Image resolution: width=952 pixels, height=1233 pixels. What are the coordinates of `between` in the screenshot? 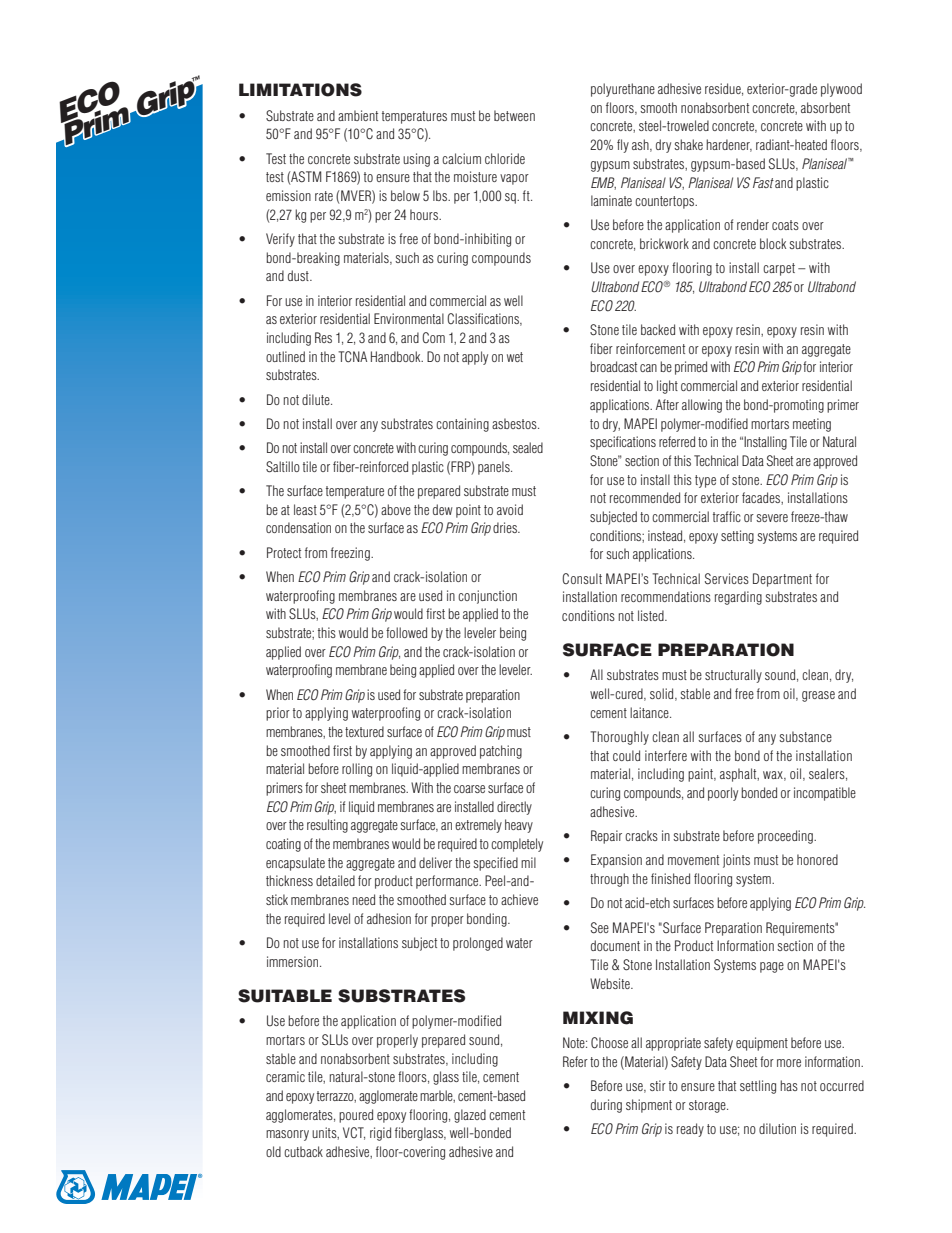 It's located at (514, 115).
